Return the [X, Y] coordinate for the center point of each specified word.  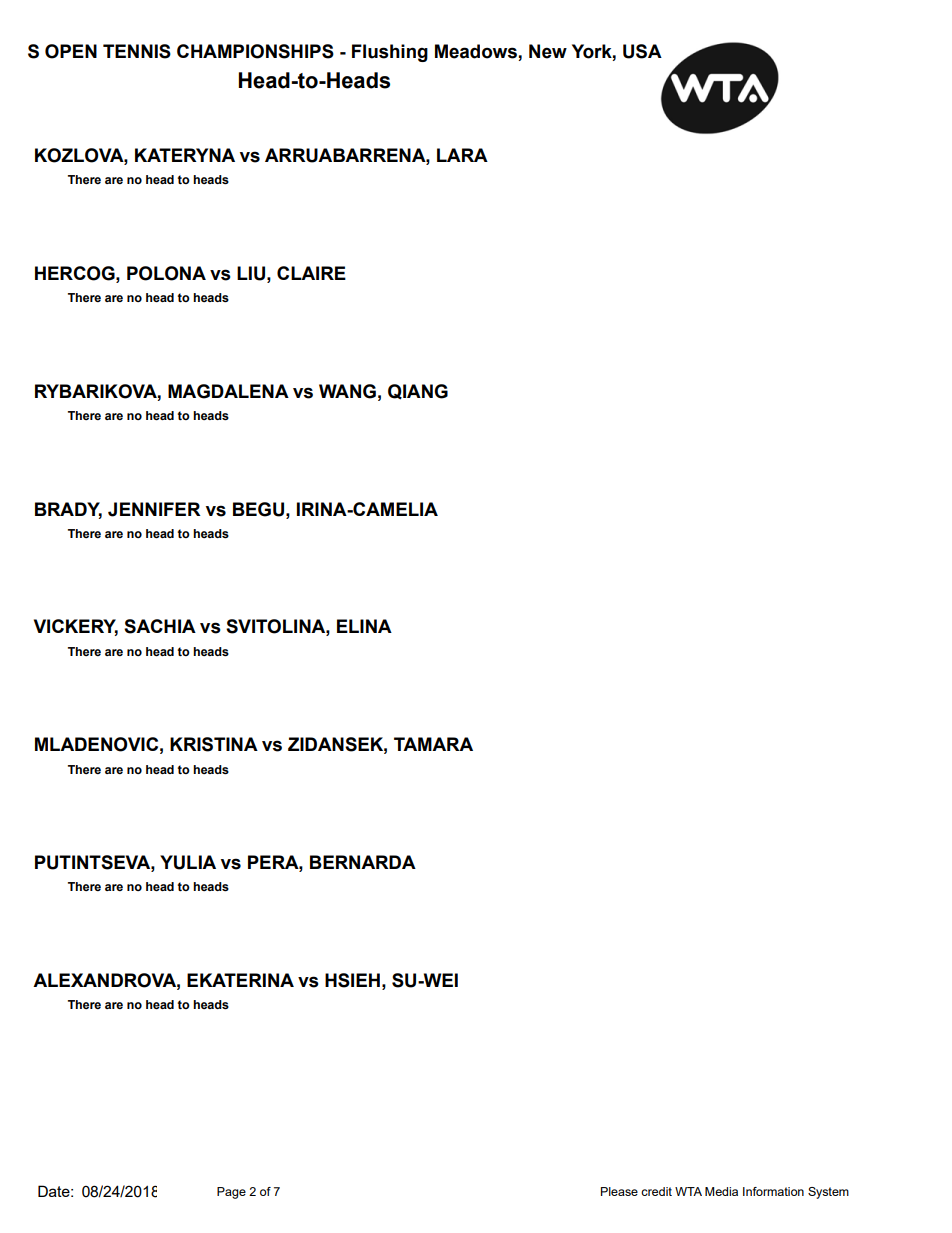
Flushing [390, 53]
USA [642, 51]
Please [619, 1191]
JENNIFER [154, 509]
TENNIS [137, 51]
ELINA [364, 626]
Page [231, 1193]
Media [721, 1191]
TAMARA [433, 744]
